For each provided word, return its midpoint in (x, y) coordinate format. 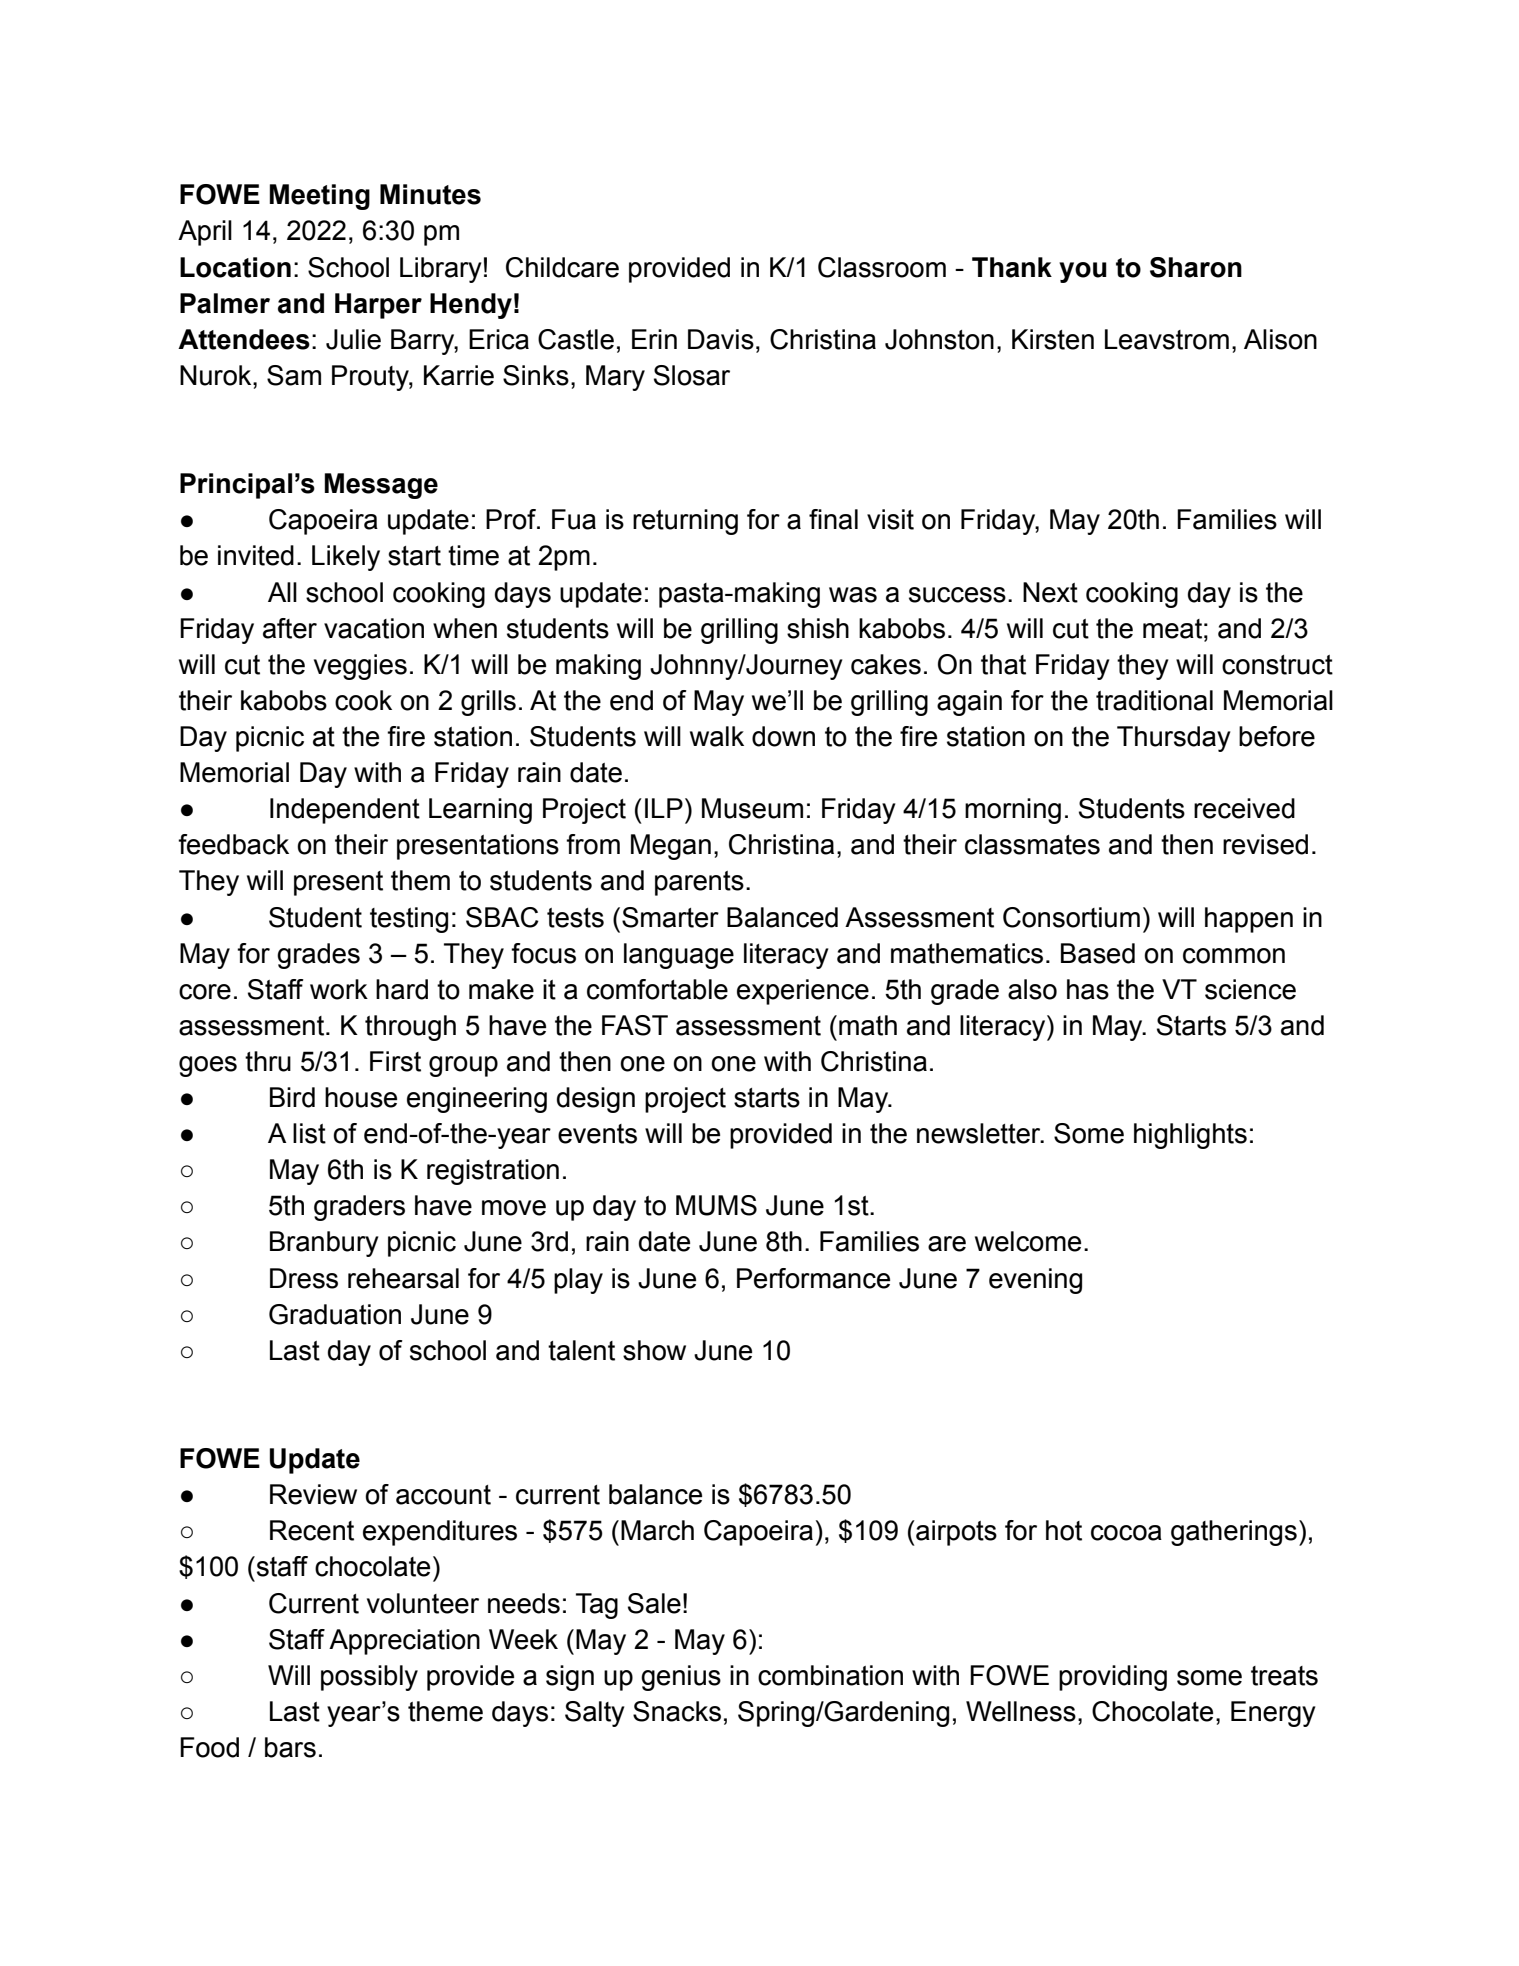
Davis (721, 339)
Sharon (1196, 267)
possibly (369, 1678)
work (339, 989)
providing (1113, 1678)
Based (1098, 953)
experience (803, 992)
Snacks (677, 1711)
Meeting (320, 197)
